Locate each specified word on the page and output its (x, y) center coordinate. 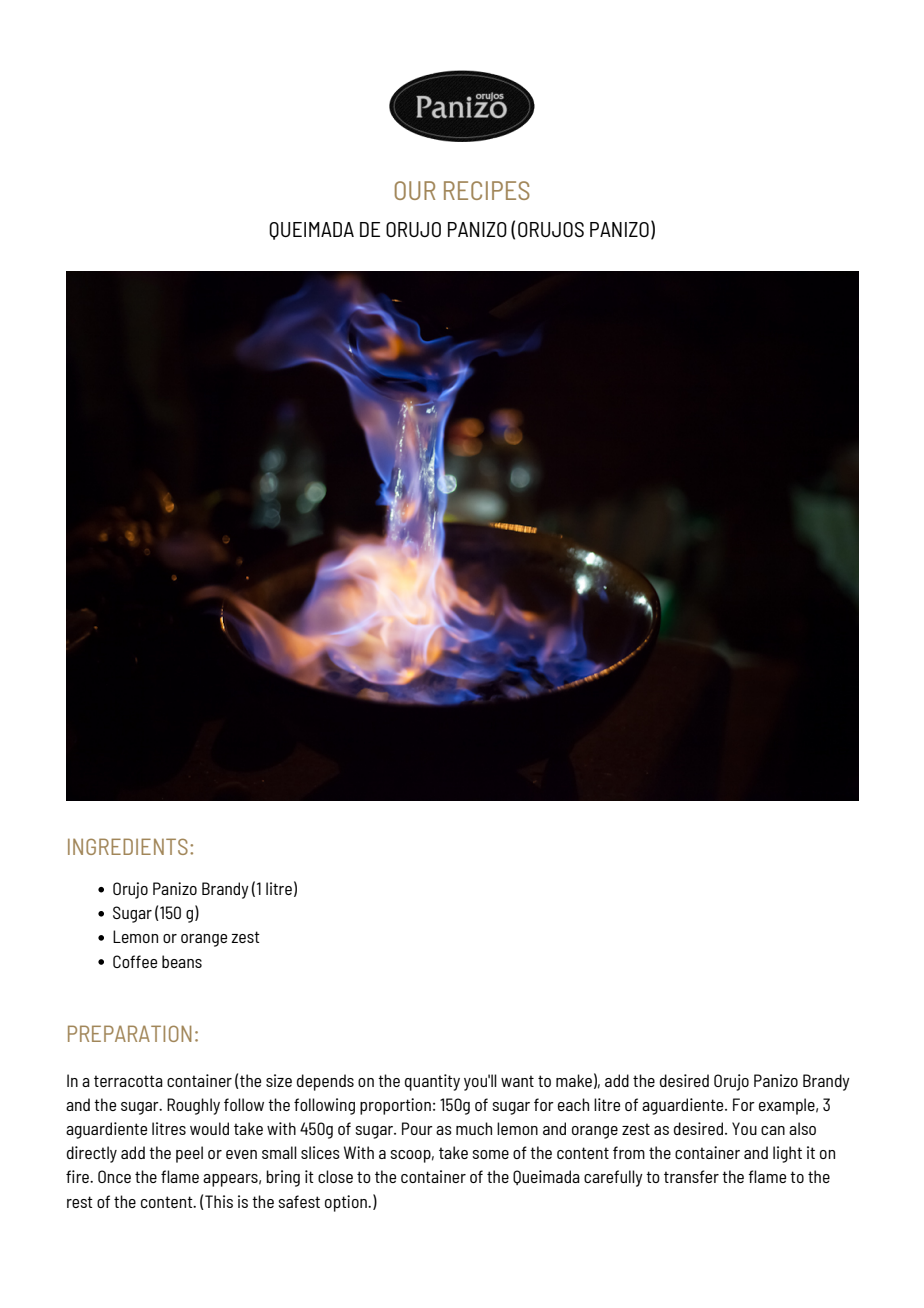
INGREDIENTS (128, 846)
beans (182, 961)
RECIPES (487, 190)
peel (189, 1154)
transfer (691, 1176)
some (491, 1154)
